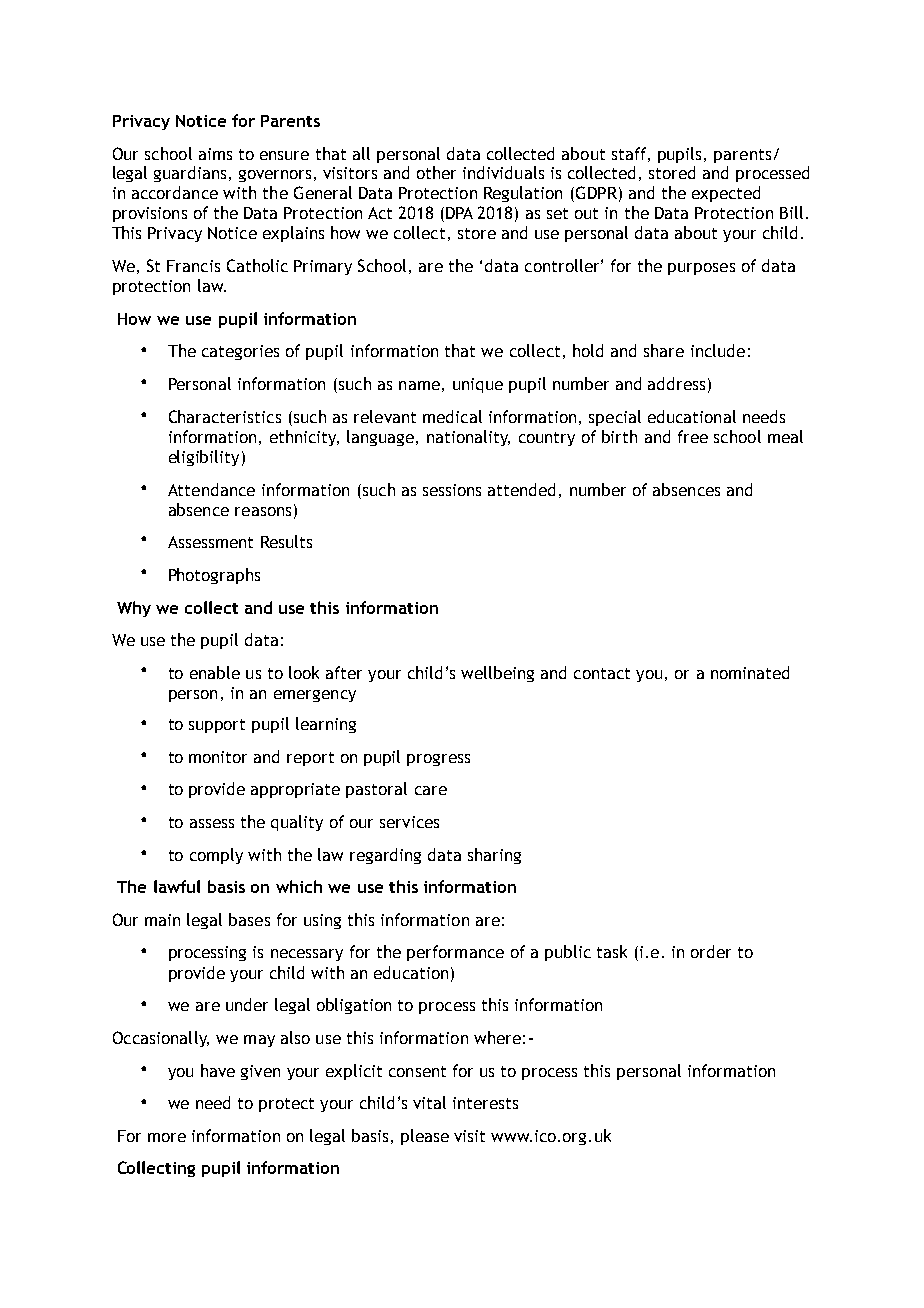 The height and width of the document is (1308, 924). Describe the element at coordinates (190, 174) in the document. I see `guardians` at that location.
